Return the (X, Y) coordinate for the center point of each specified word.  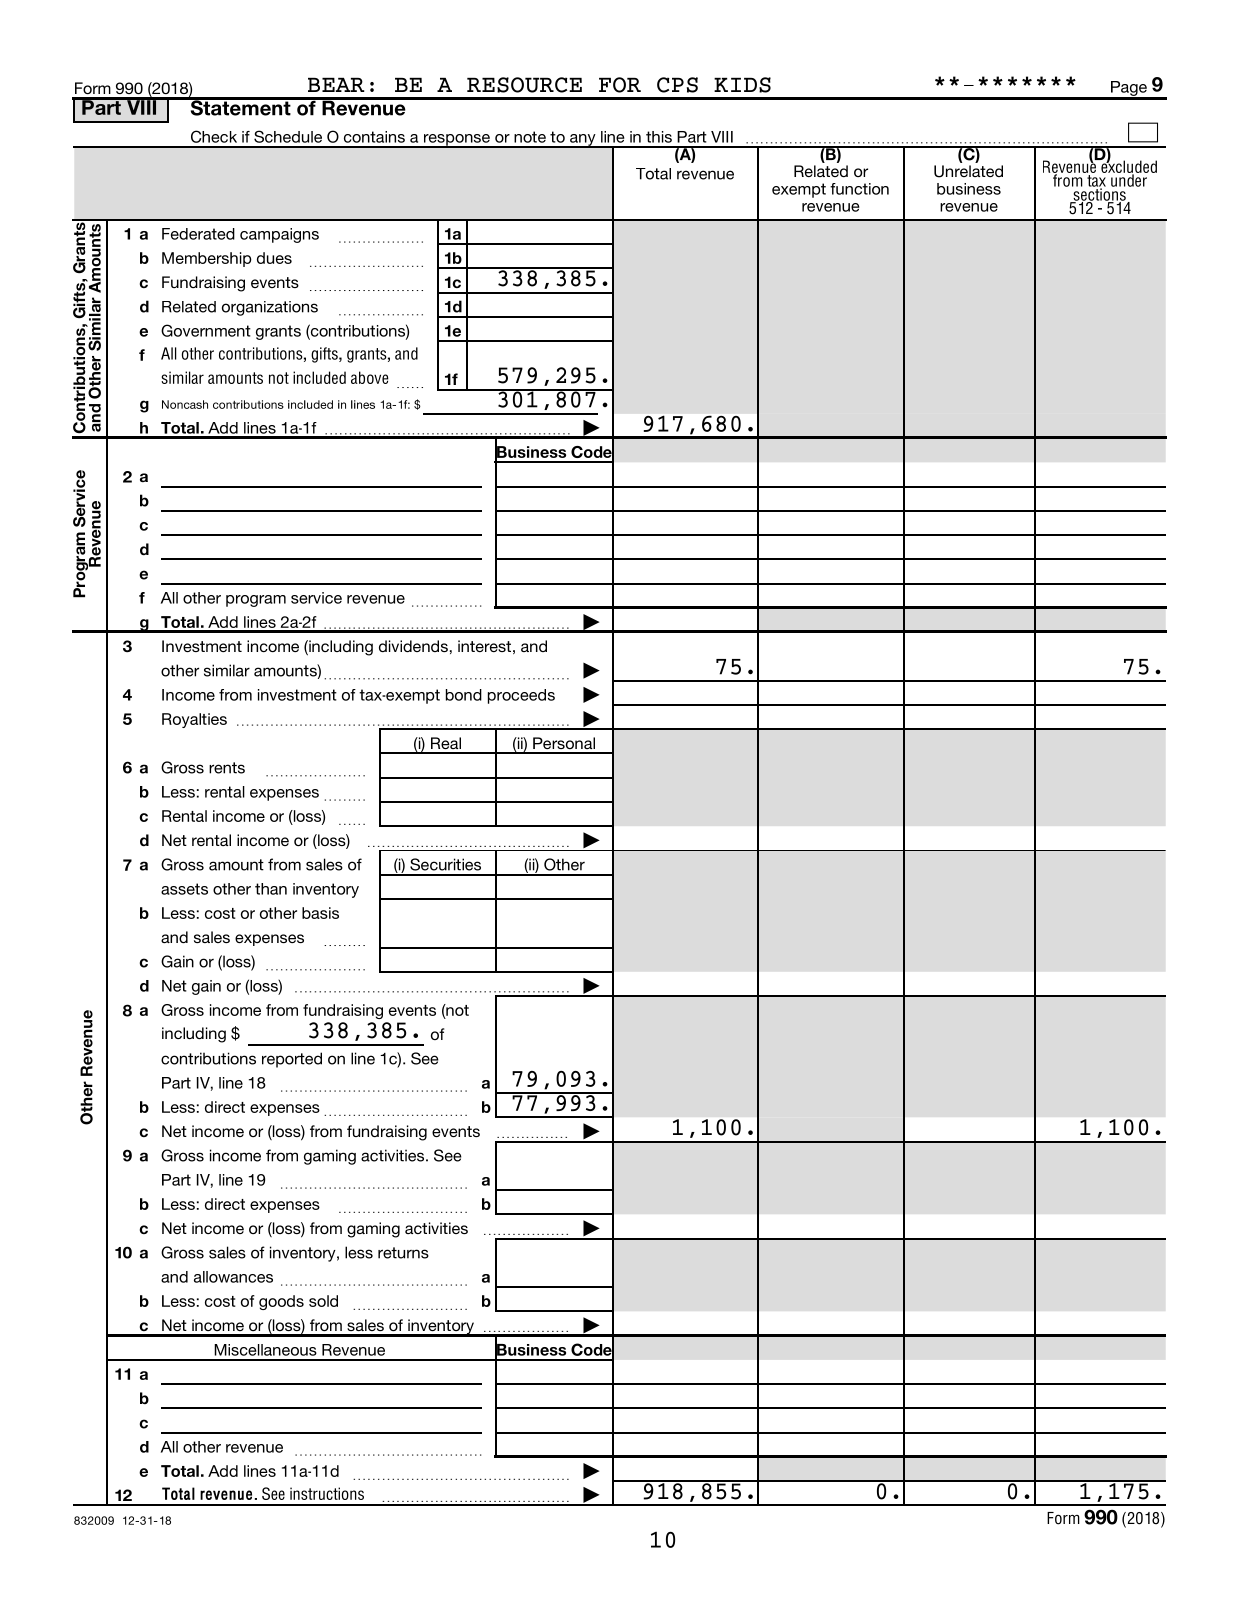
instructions (327, 1493)
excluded (1128, 167)
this (659, 137)
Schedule (288, 136)
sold (323, 1301)
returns (403, 1253)
